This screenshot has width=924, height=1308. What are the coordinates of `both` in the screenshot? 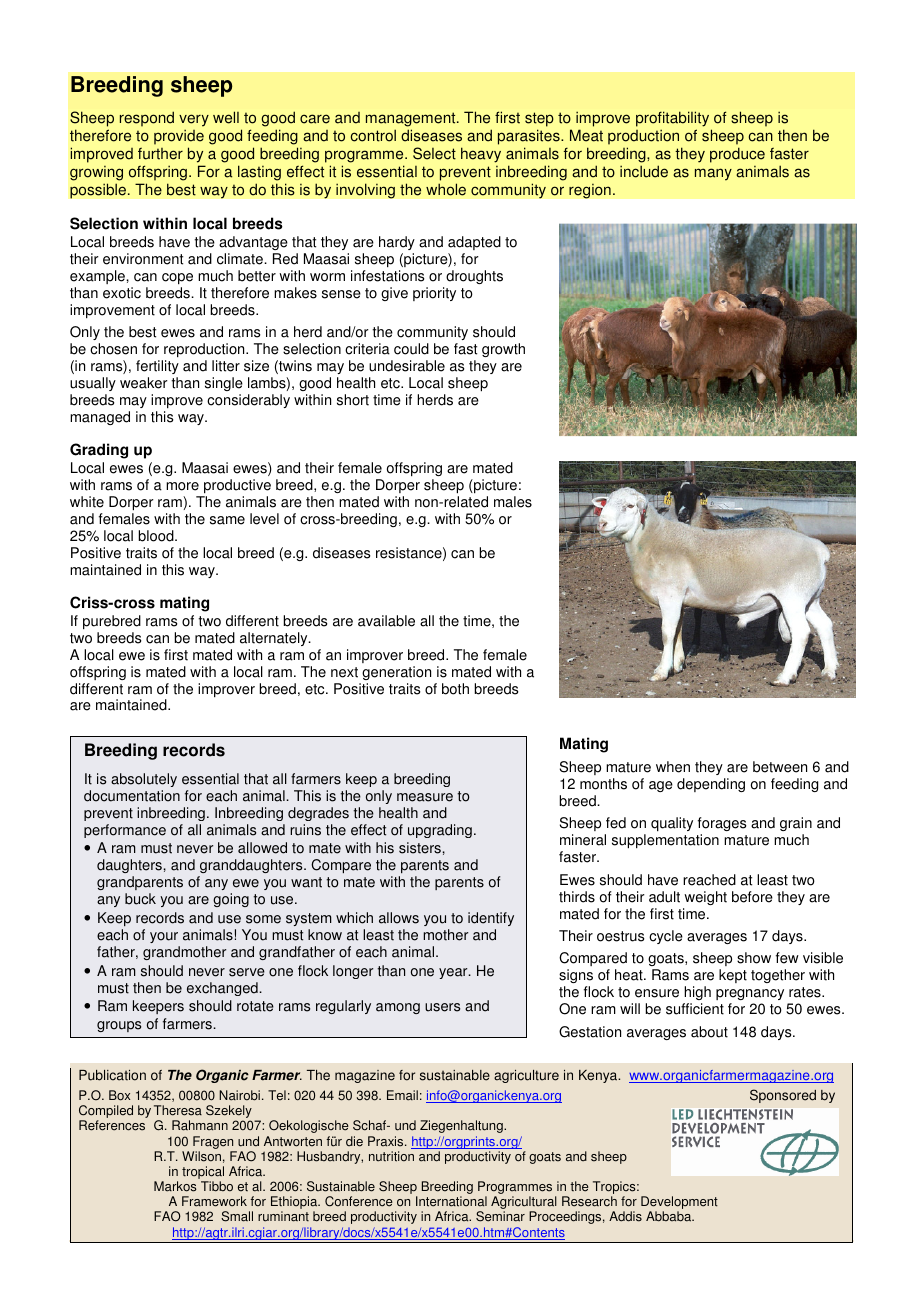 It's located at (455, 689).
